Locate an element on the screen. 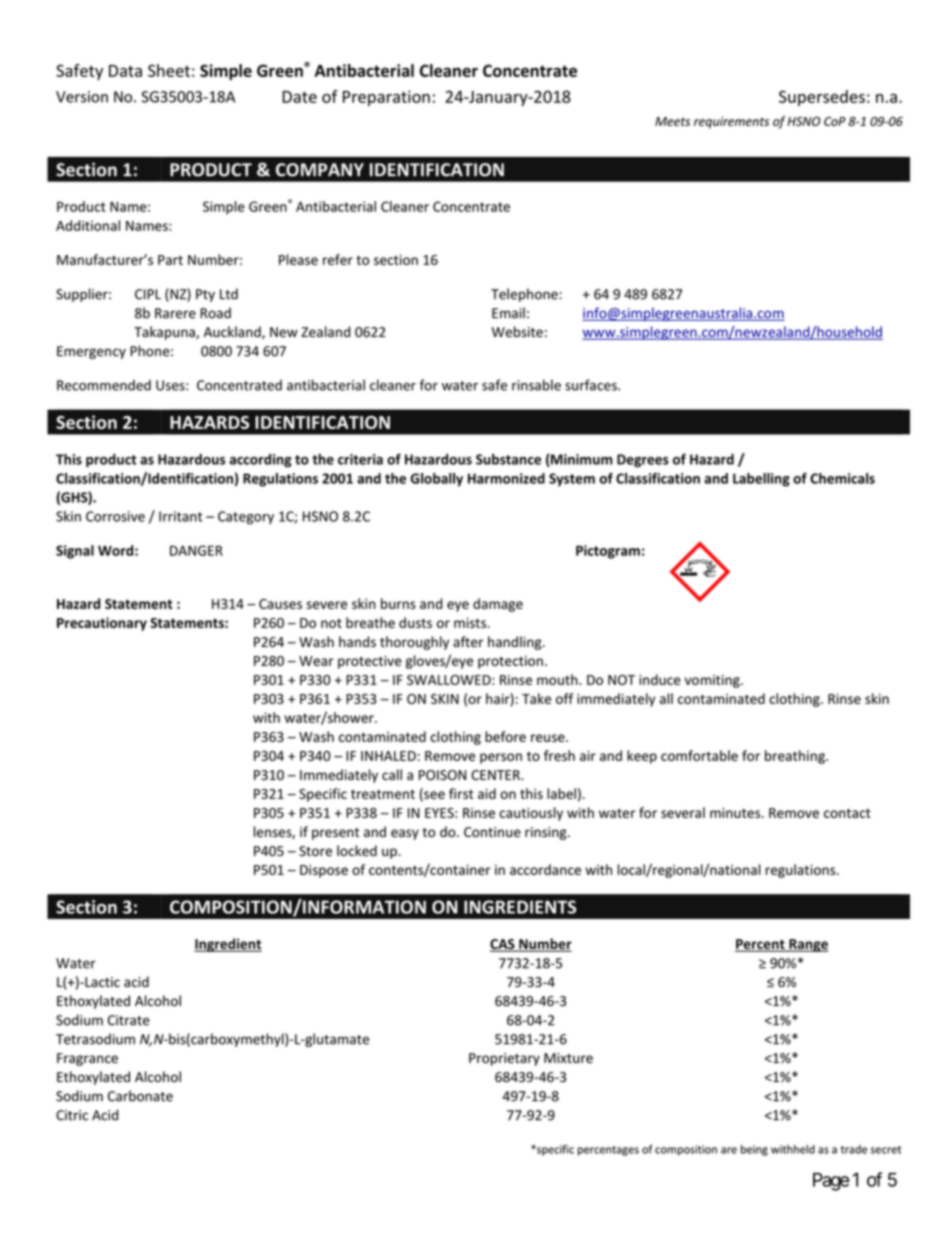  Sheet is located at coordinates (169, 70).
